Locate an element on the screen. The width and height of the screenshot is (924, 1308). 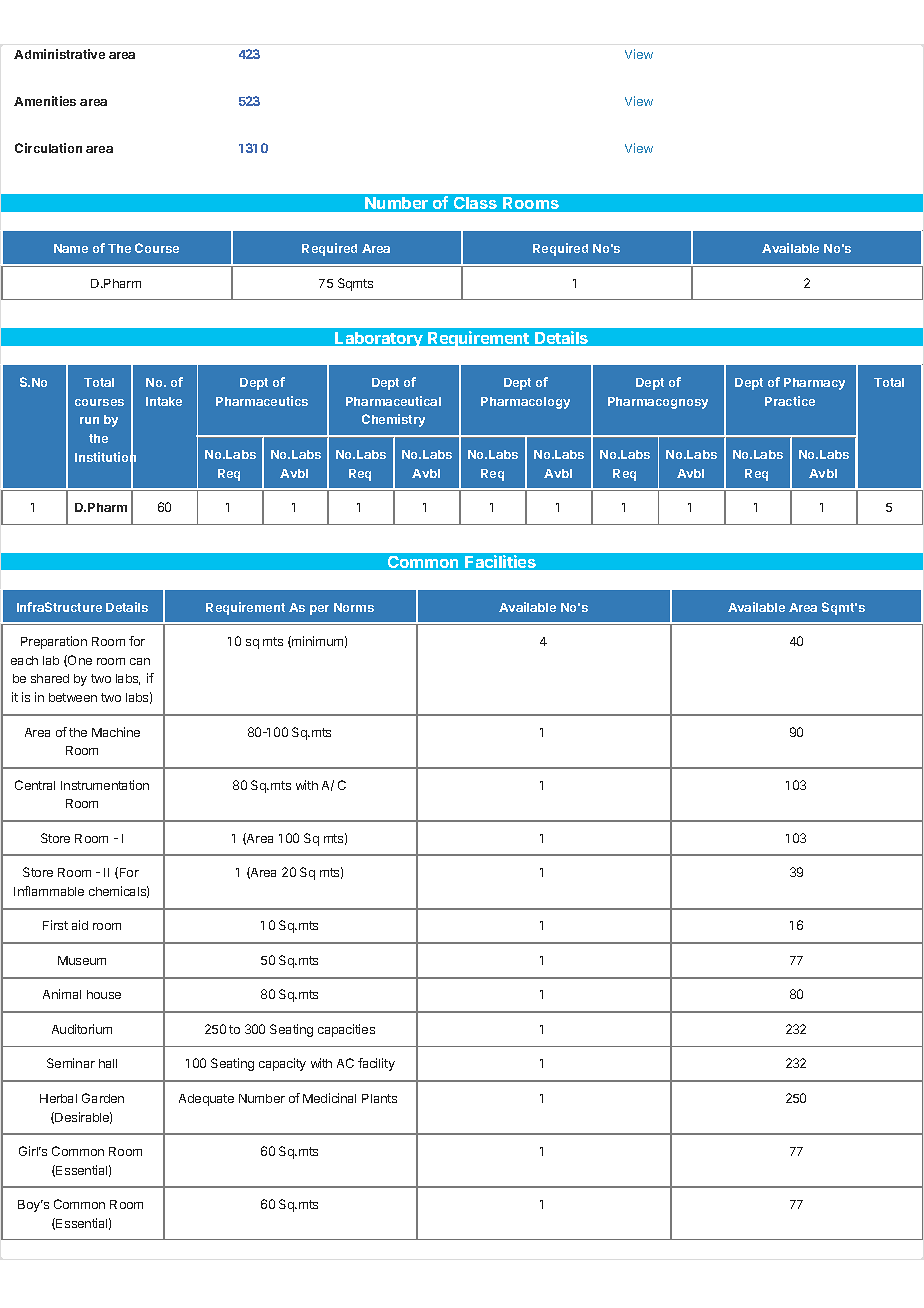
run is located at coordinates (89, 420).
